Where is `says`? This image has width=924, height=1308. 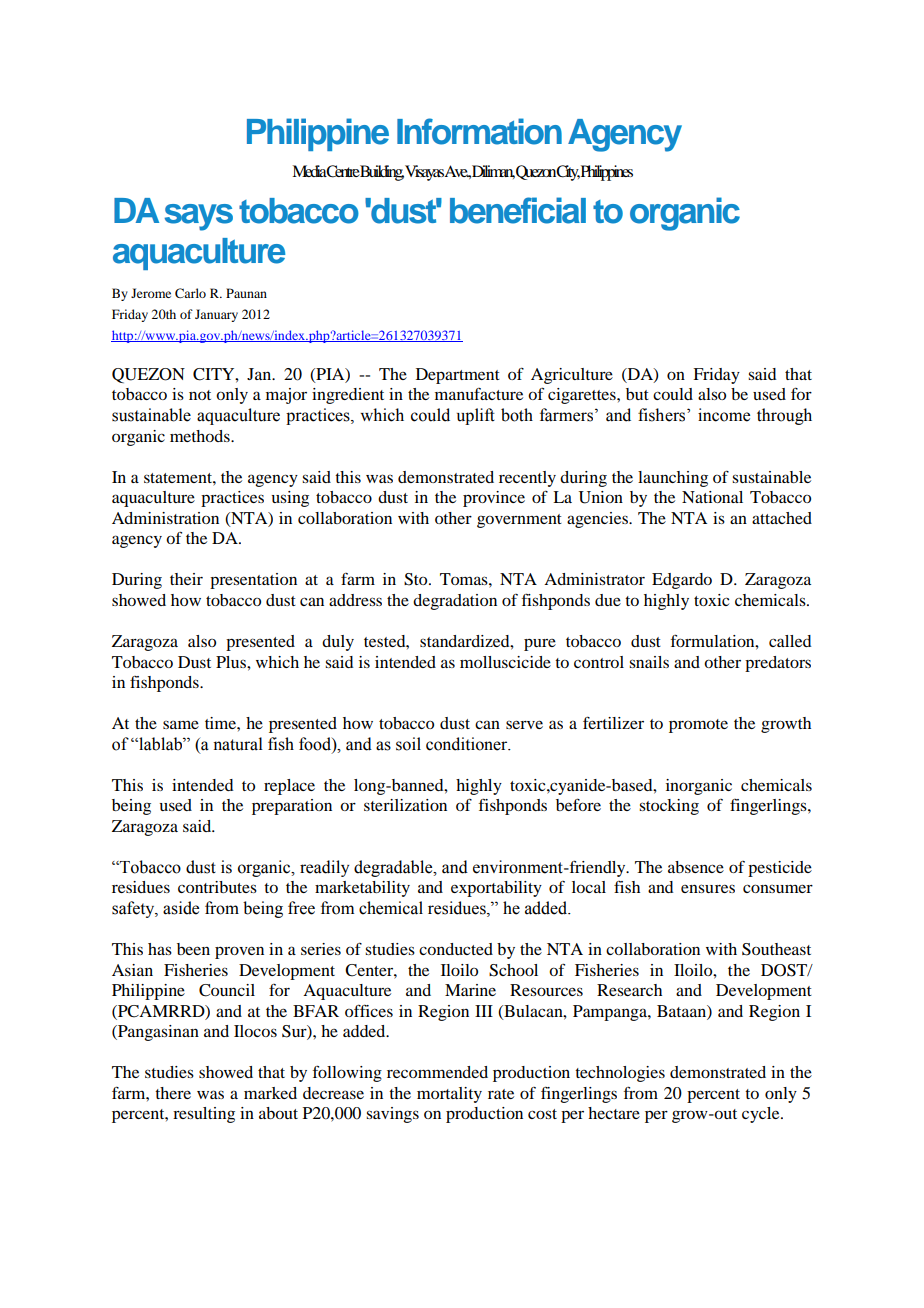 says is located at coordinates (199, 217).
